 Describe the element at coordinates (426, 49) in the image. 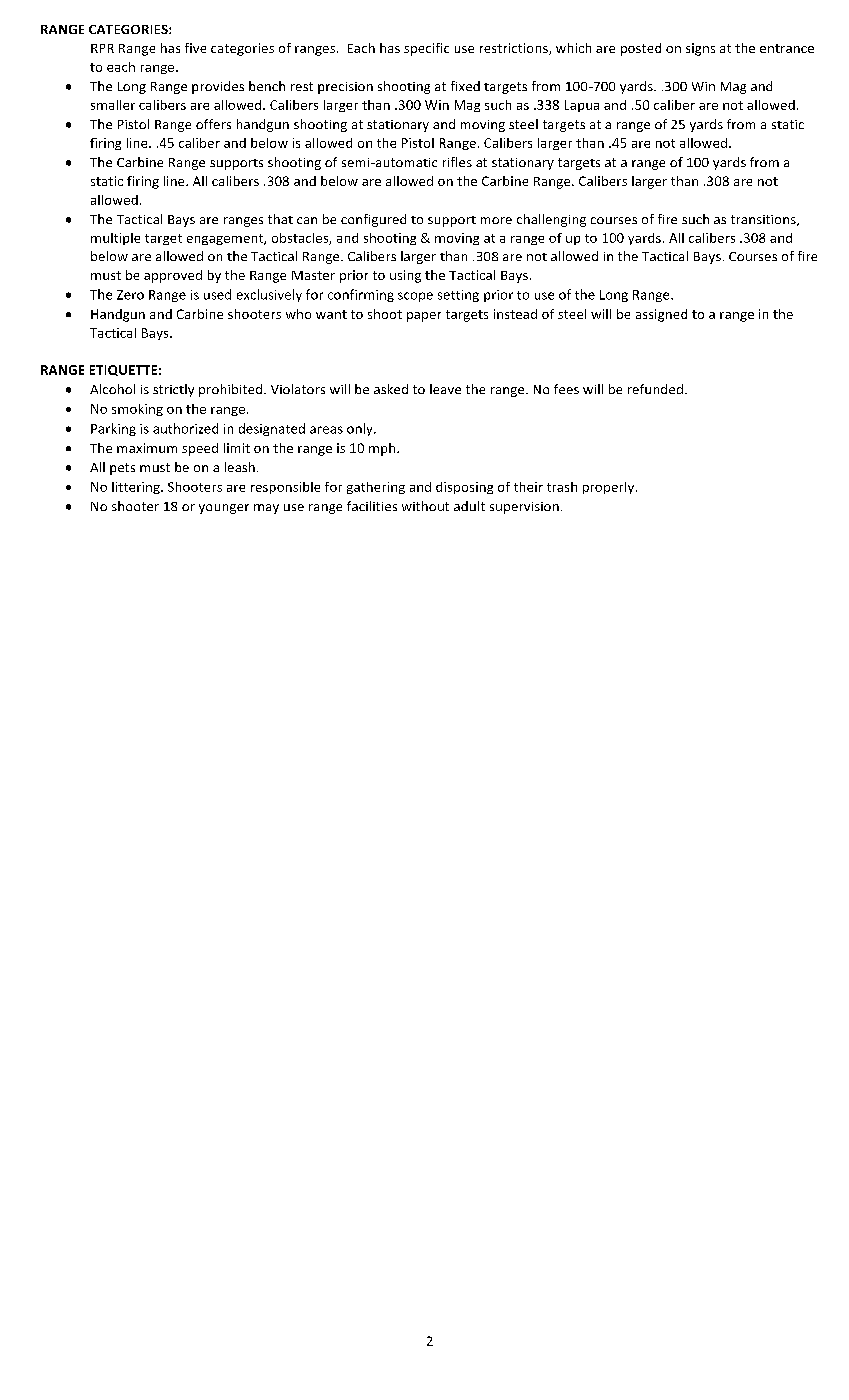

I see `specific` at that location.
